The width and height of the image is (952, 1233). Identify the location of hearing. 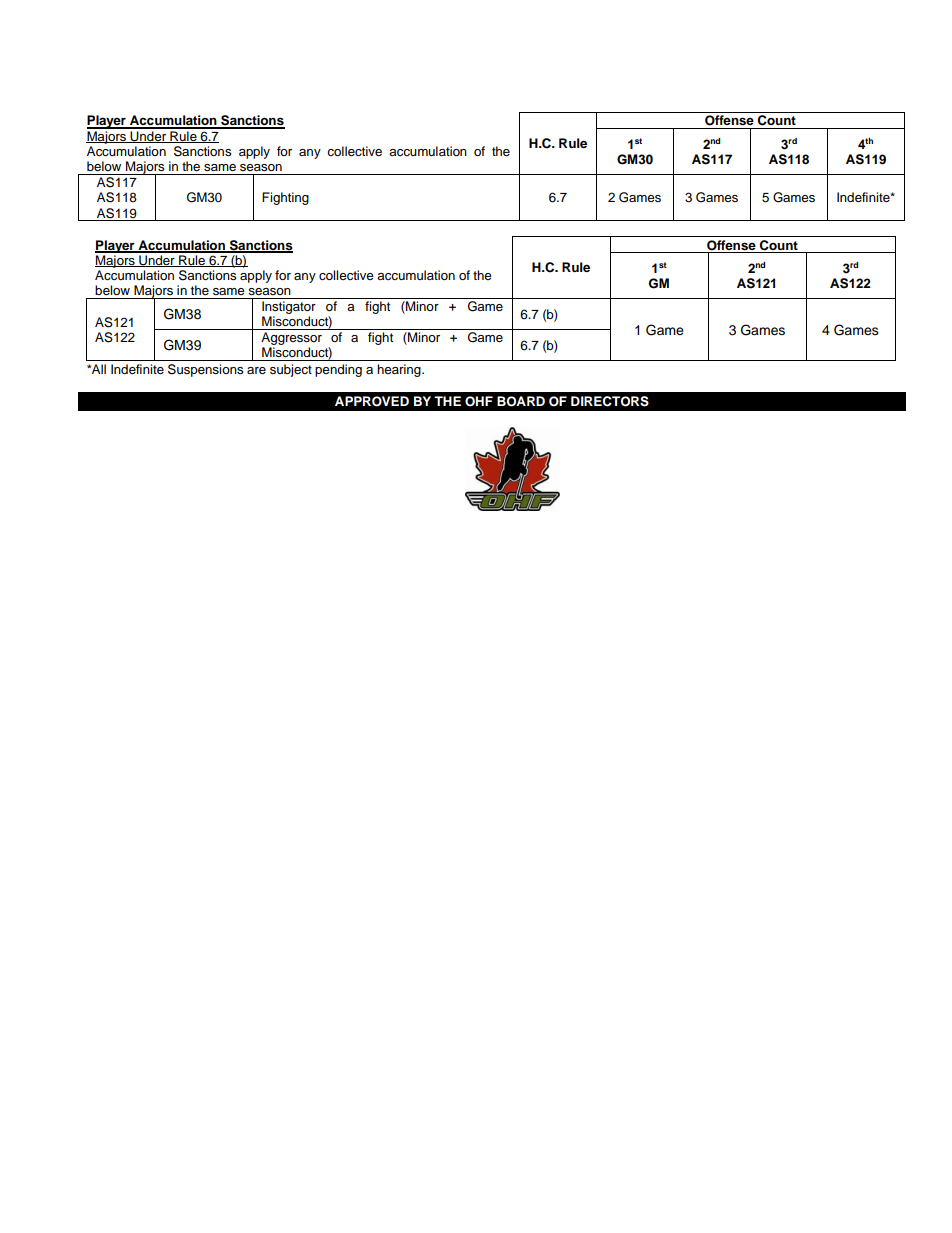
(400, 370).
